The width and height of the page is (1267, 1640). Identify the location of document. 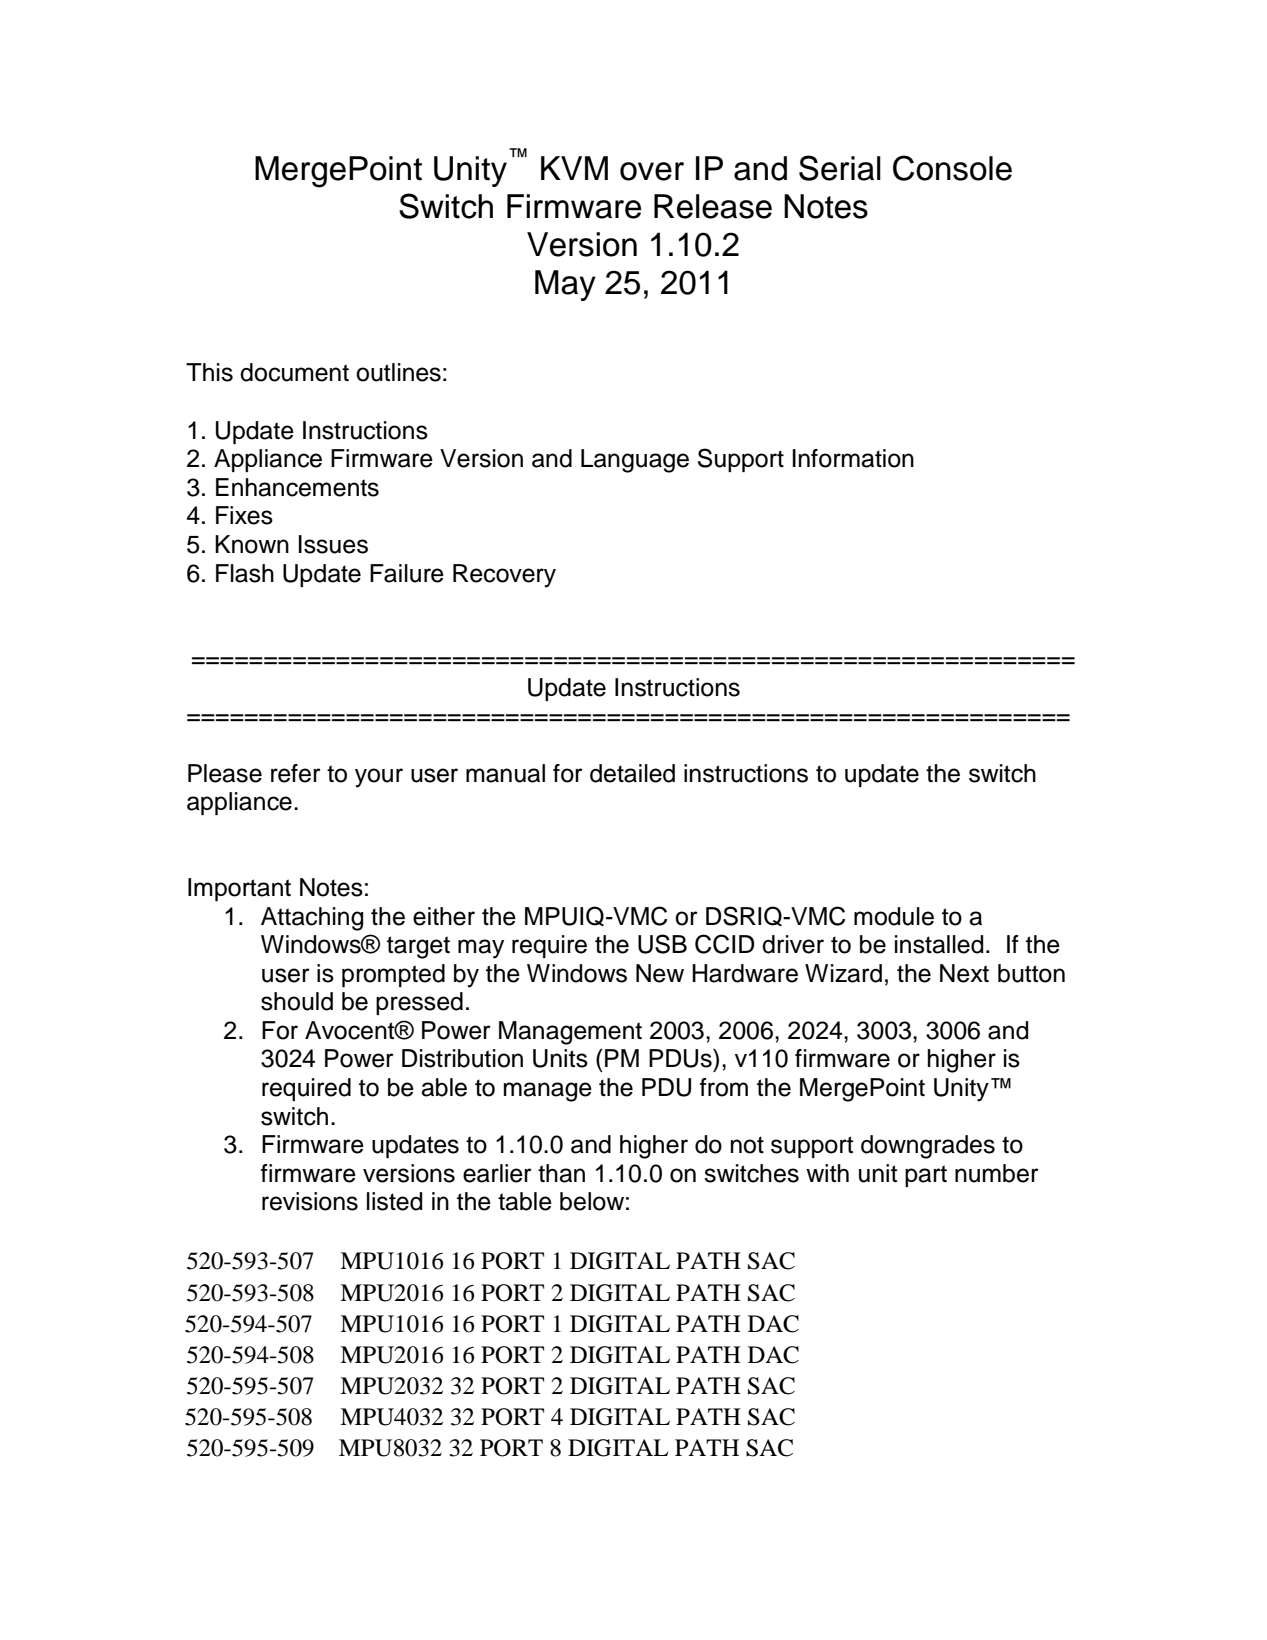
(294, 372).
